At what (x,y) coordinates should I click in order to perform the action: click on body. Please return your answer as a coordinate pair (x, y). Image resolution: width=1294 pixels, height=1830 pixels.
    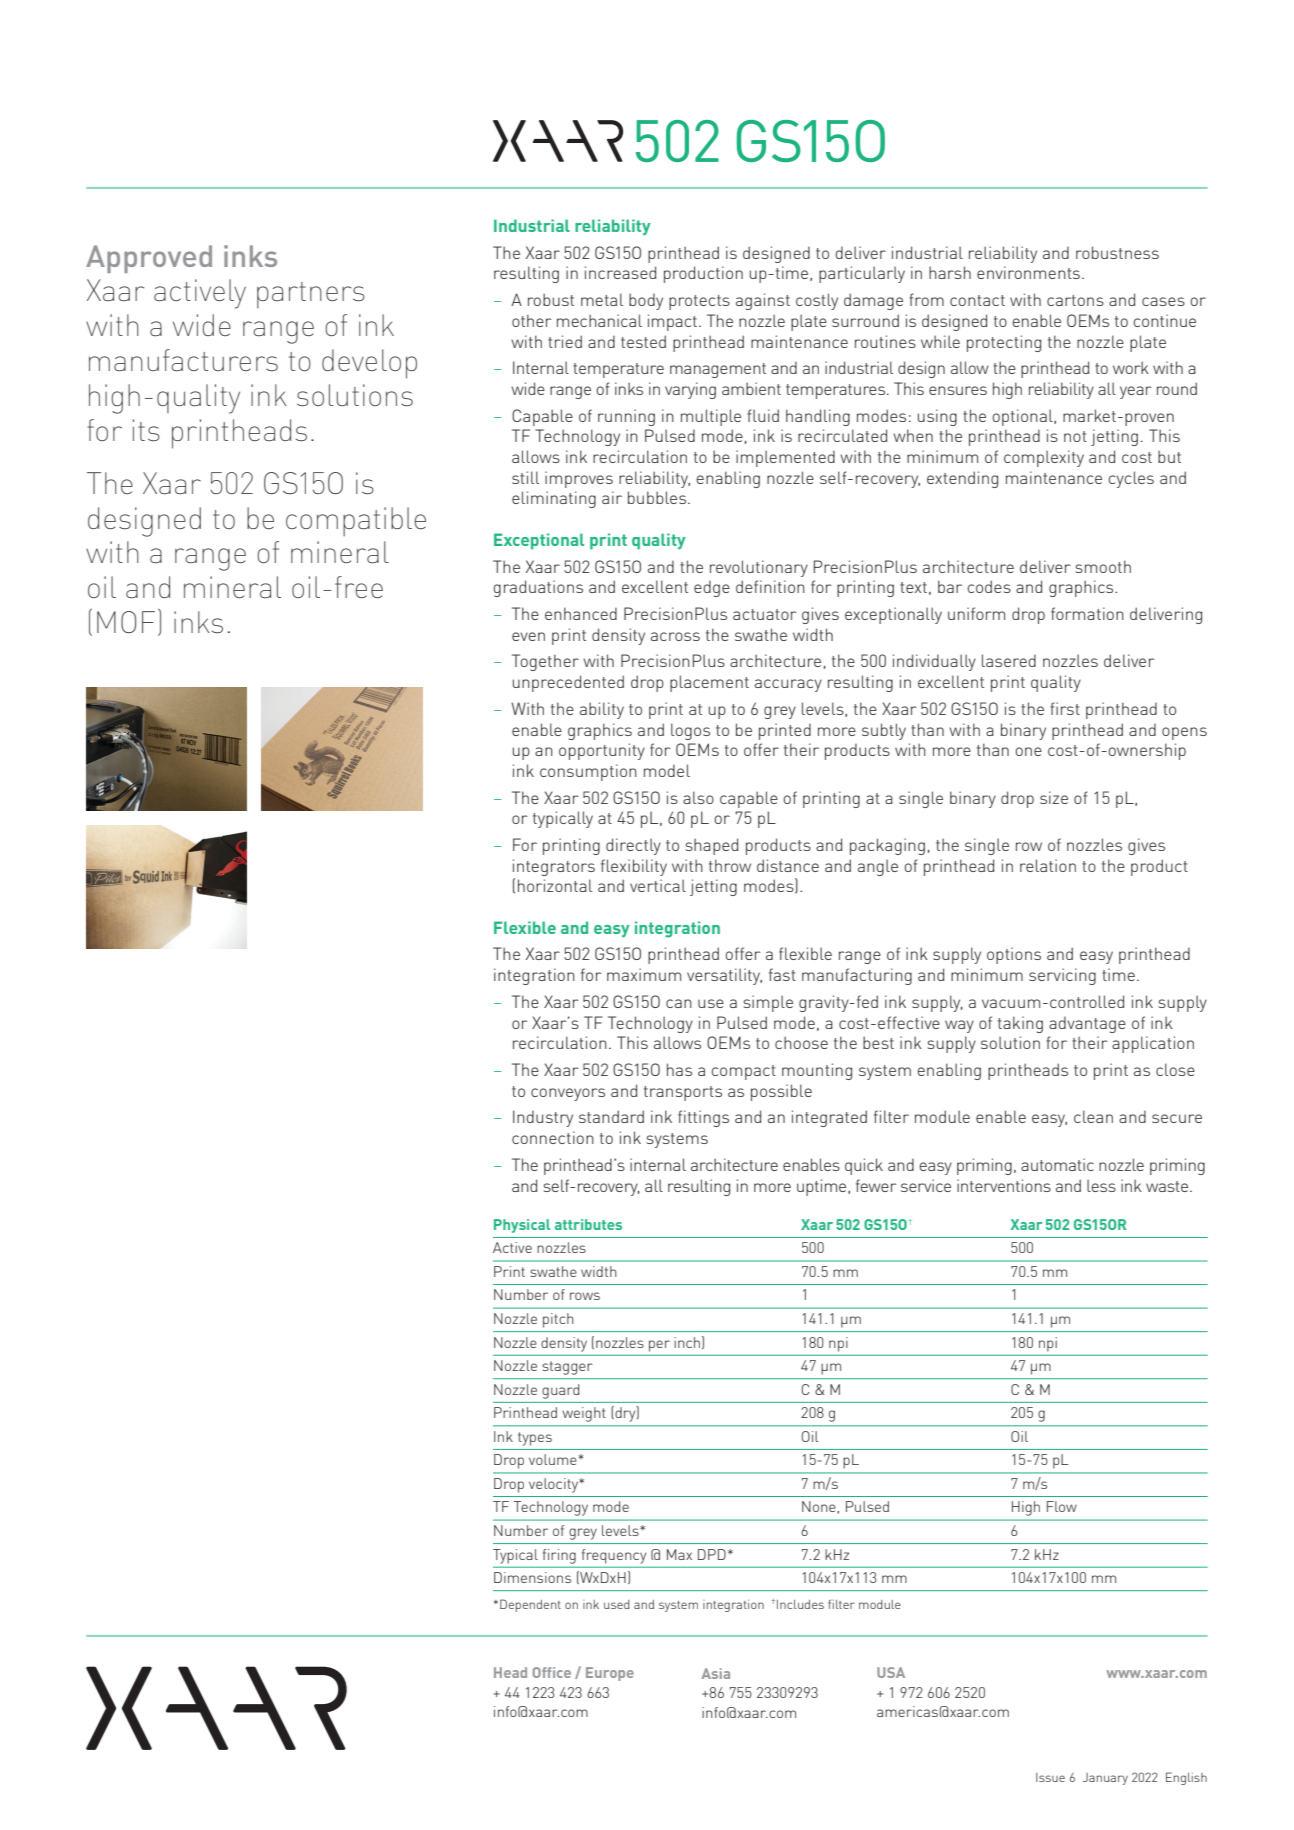
    Looking at the image, I should click on (646, 301).
